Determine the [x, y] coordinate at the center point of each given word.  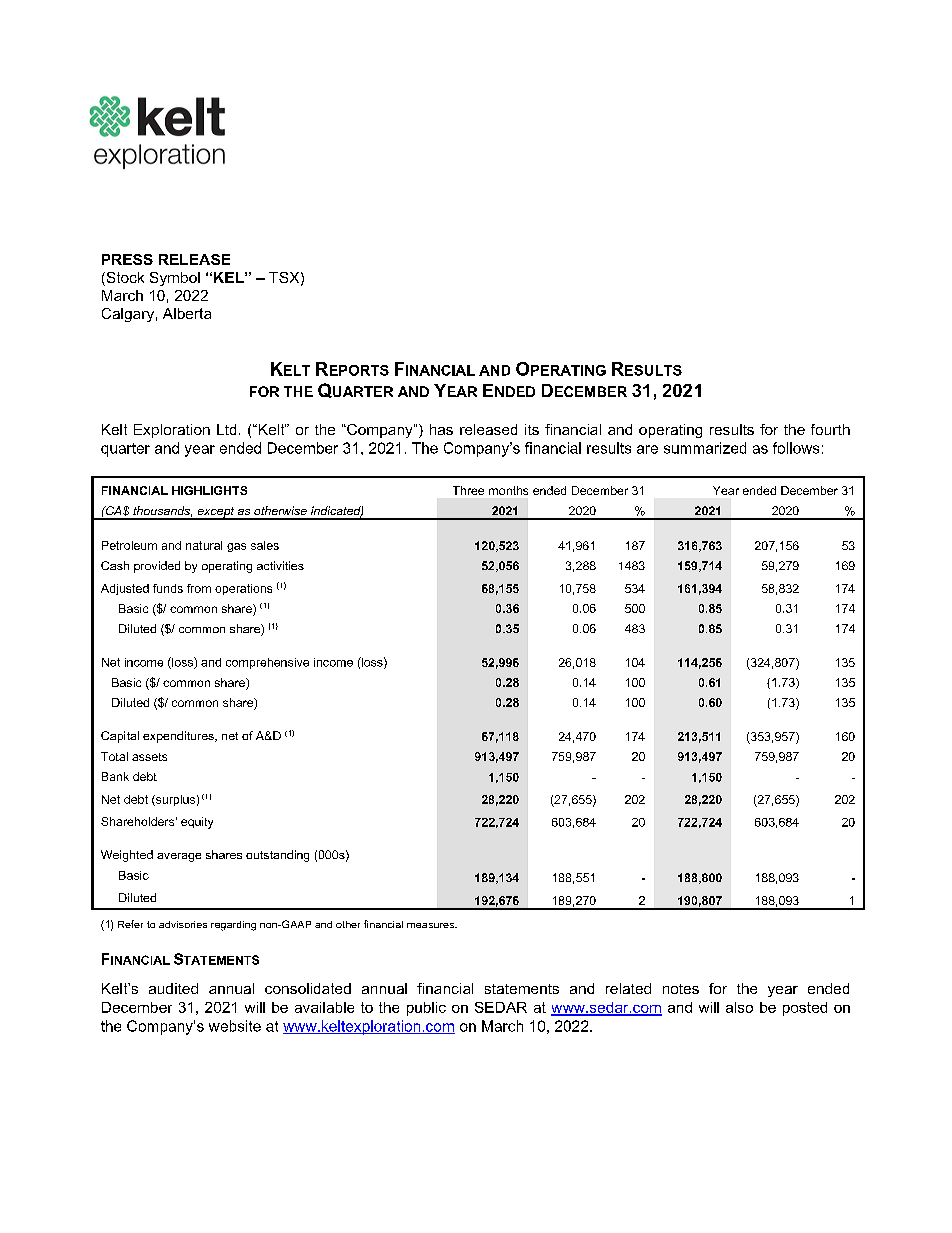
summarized [705, 448]
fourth [830, 429]
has [441, 429]
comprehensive [267, 663]
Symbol [175, 279]
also [739, 1007]
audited [173, 988]
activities [280, 565]
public [426, 1009]
